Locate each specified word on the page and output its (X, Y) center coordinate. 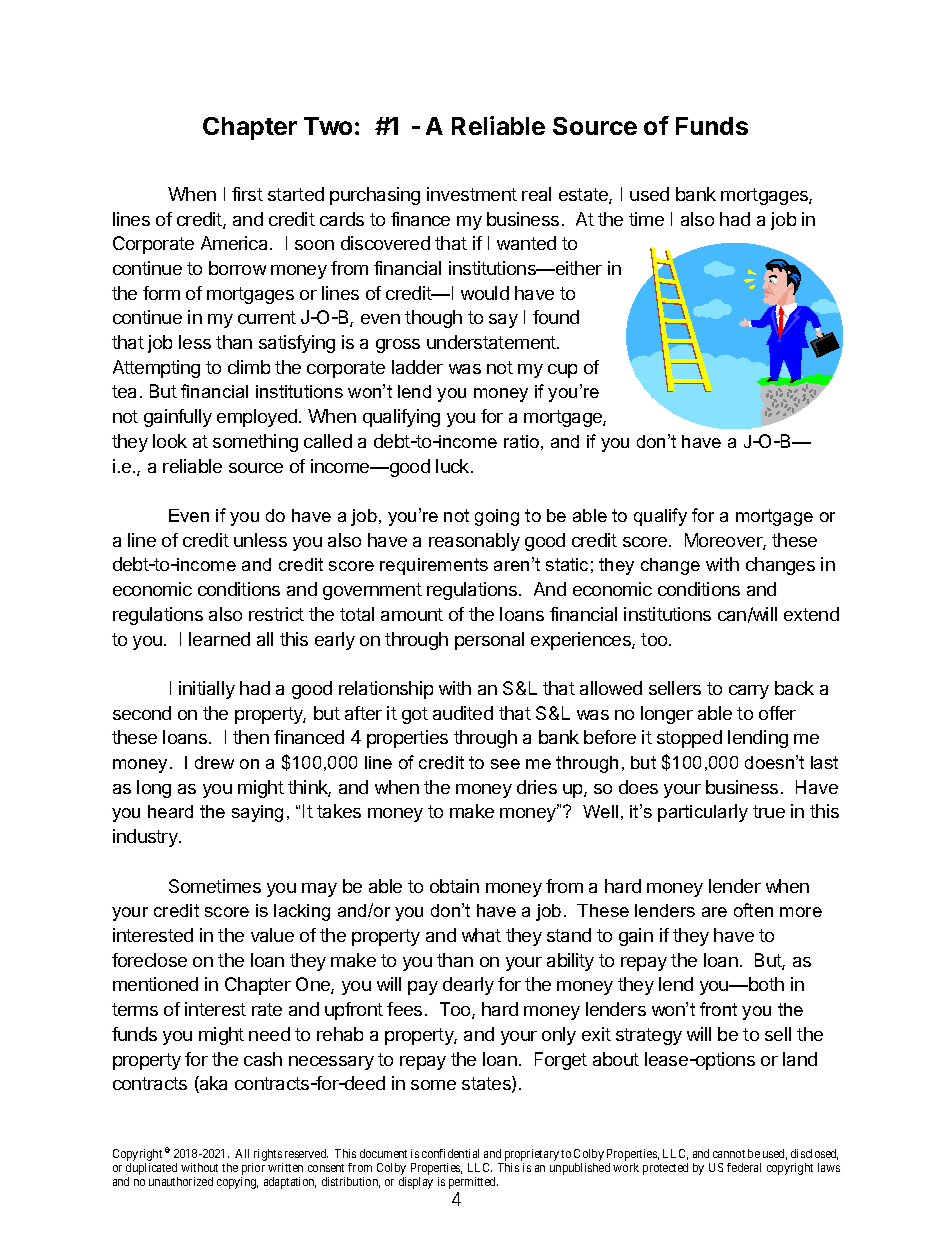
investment (472, 194)
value (272, 935)
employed (257, 418)
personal (489, 641)
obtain (454, 886)
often (753, 910)
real (536, 194)
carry (749, 692)
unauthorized (181, 1181)
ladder (417, 367)
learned (219, 639)
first (247, 194)
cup (562, 371)
